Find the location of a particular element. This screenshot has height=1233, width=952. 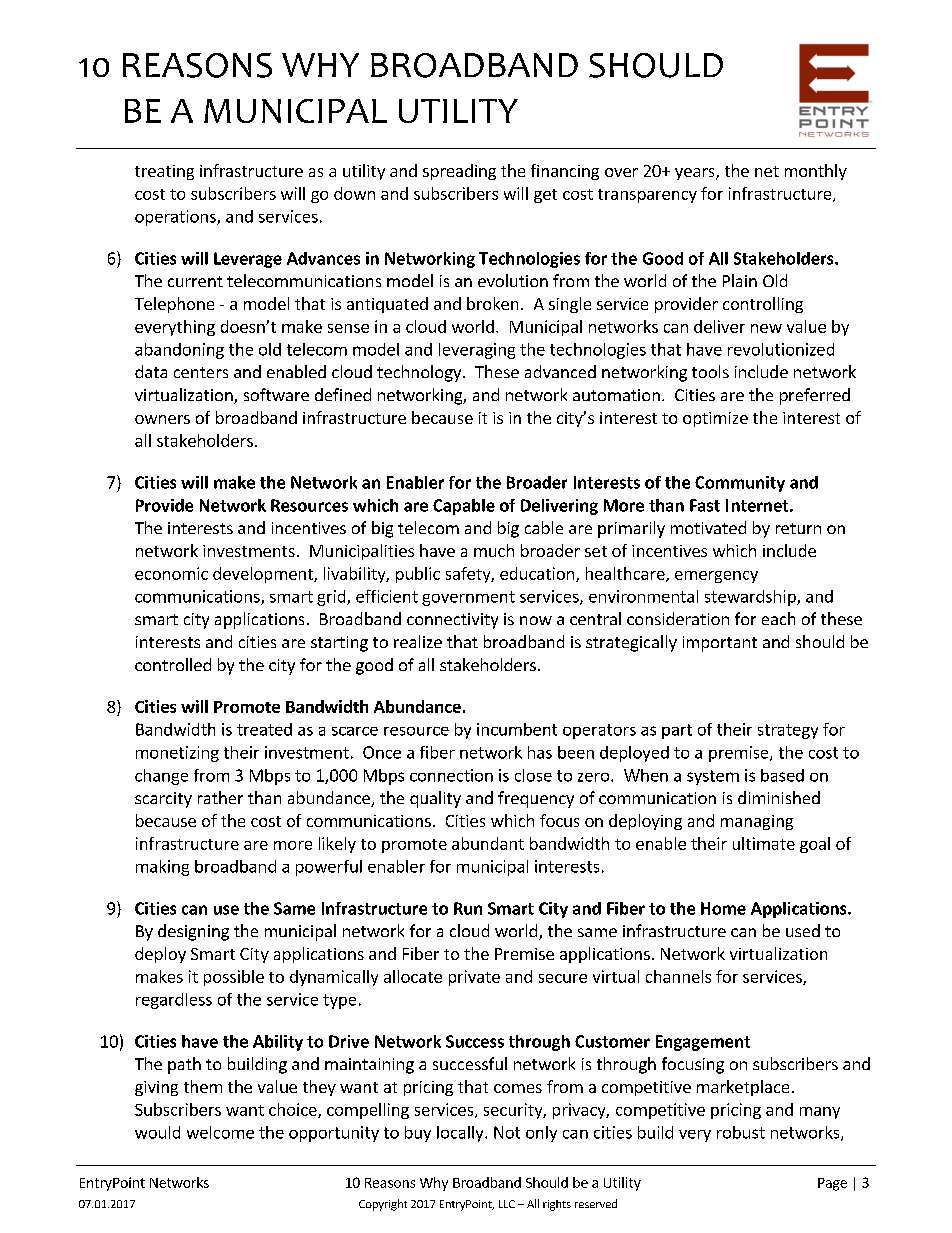

incumbent is located at coordinates (517, 729).
